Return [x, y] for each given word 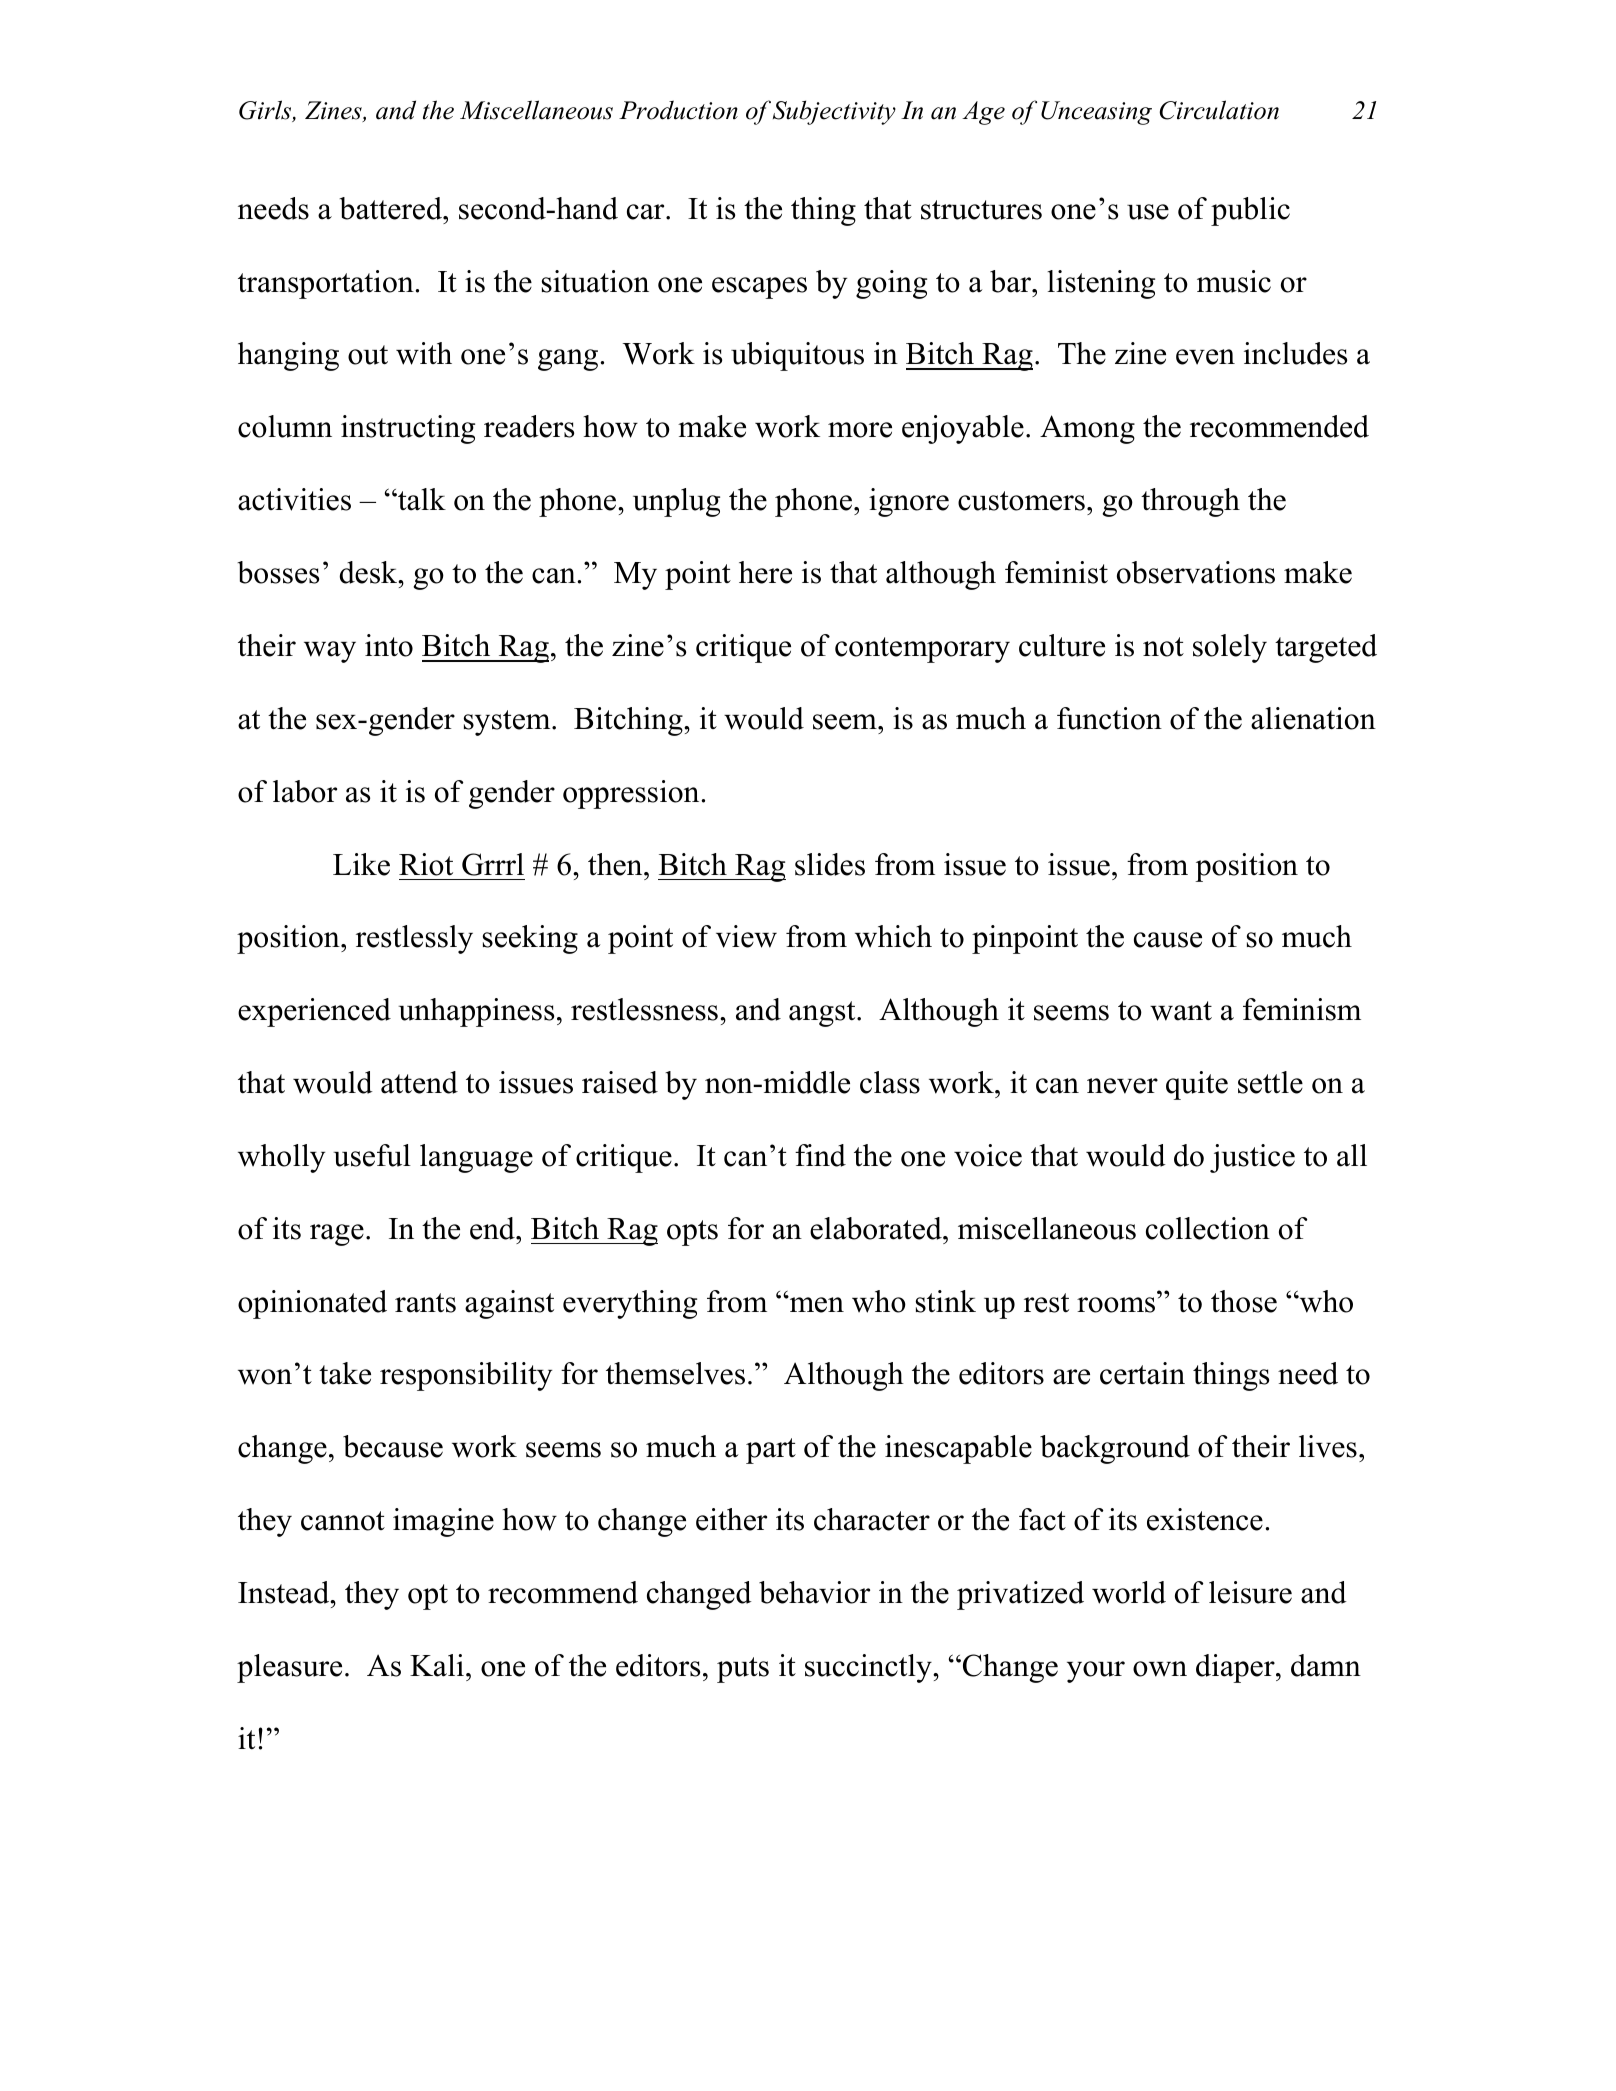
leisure [1250, 1592]
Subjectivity [834, 112]
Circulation [1219, 110]
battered [391, 208]
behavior [814, 1592]
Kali [437, 1665]
